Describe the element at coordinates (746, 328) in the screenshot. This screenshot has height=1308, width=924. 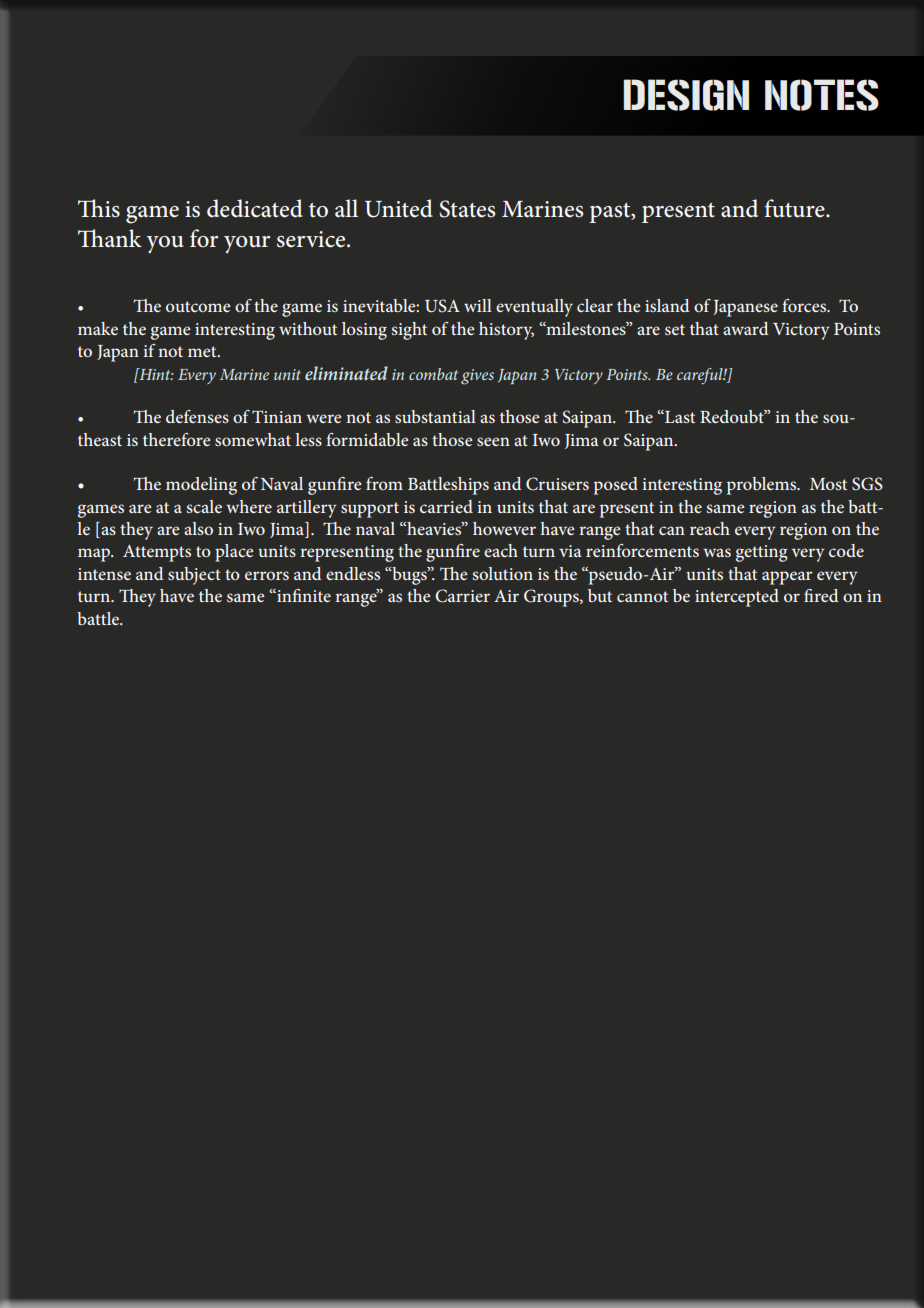
I see `award` at that location.
